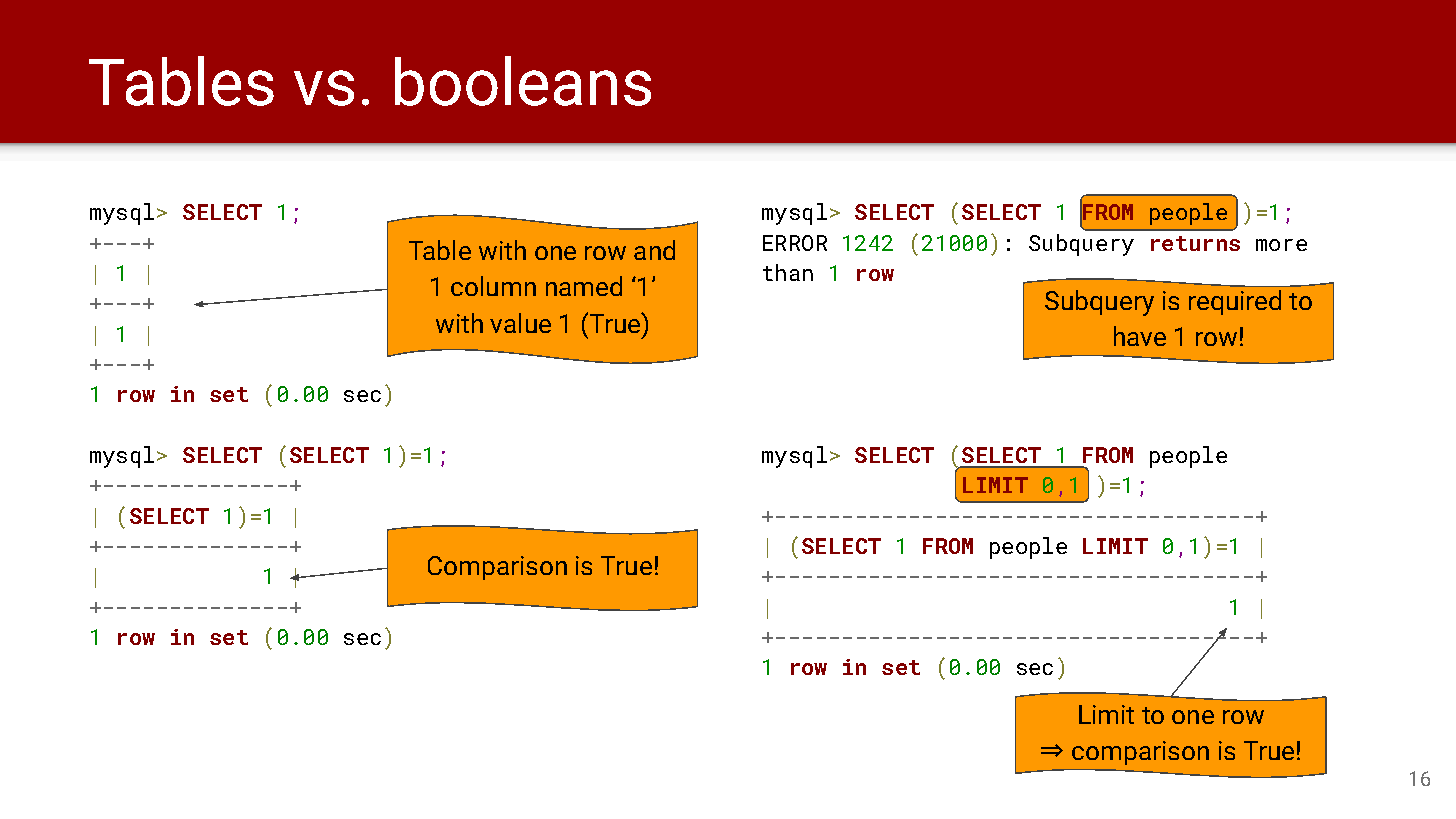 The height and width of the document is (819, 1456). Describe the element at coordinates (795, 243) in the document. I see `ERROR` at that location.
